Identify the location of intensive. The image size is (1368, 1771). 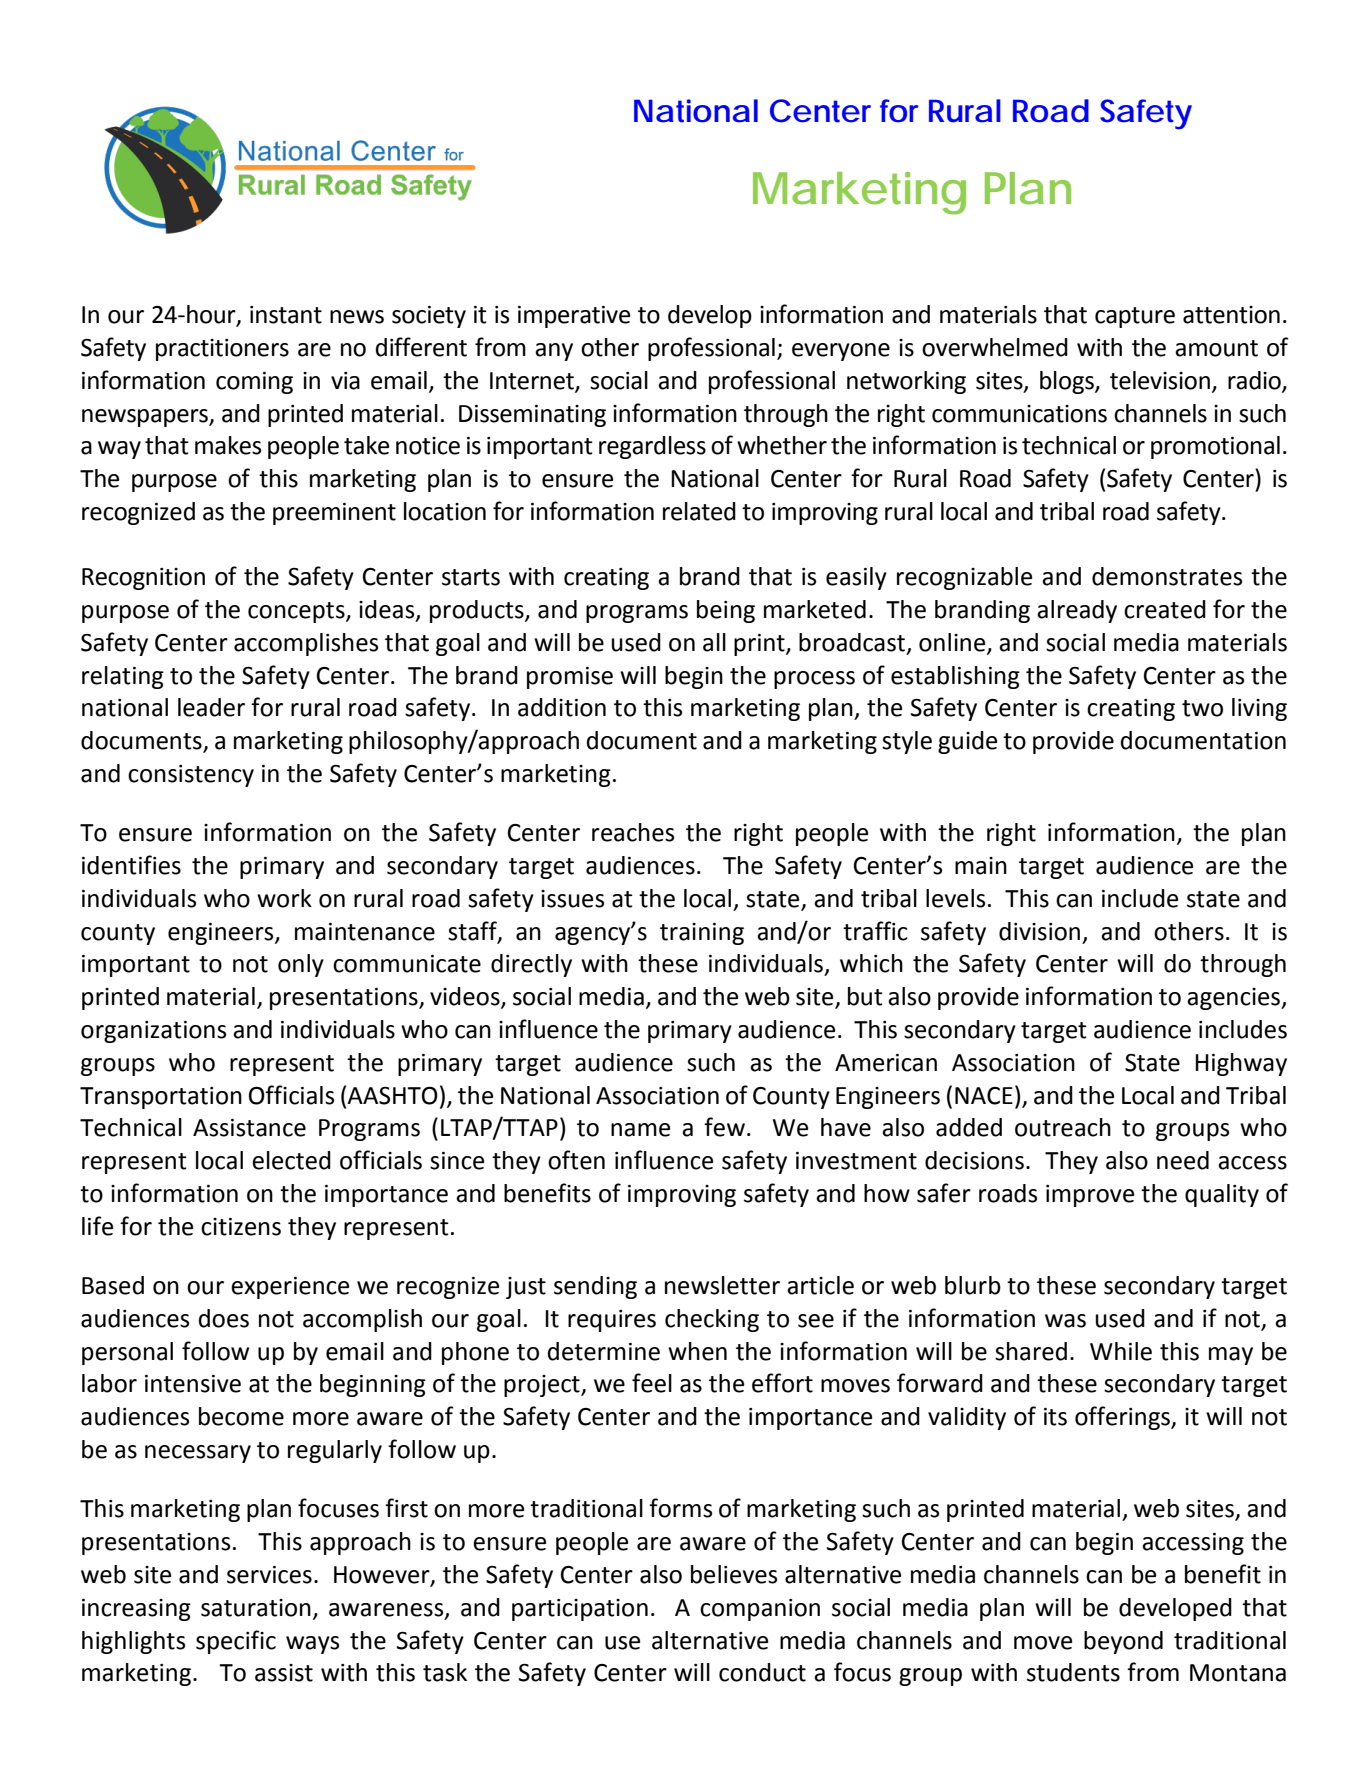
(193, 1384).
